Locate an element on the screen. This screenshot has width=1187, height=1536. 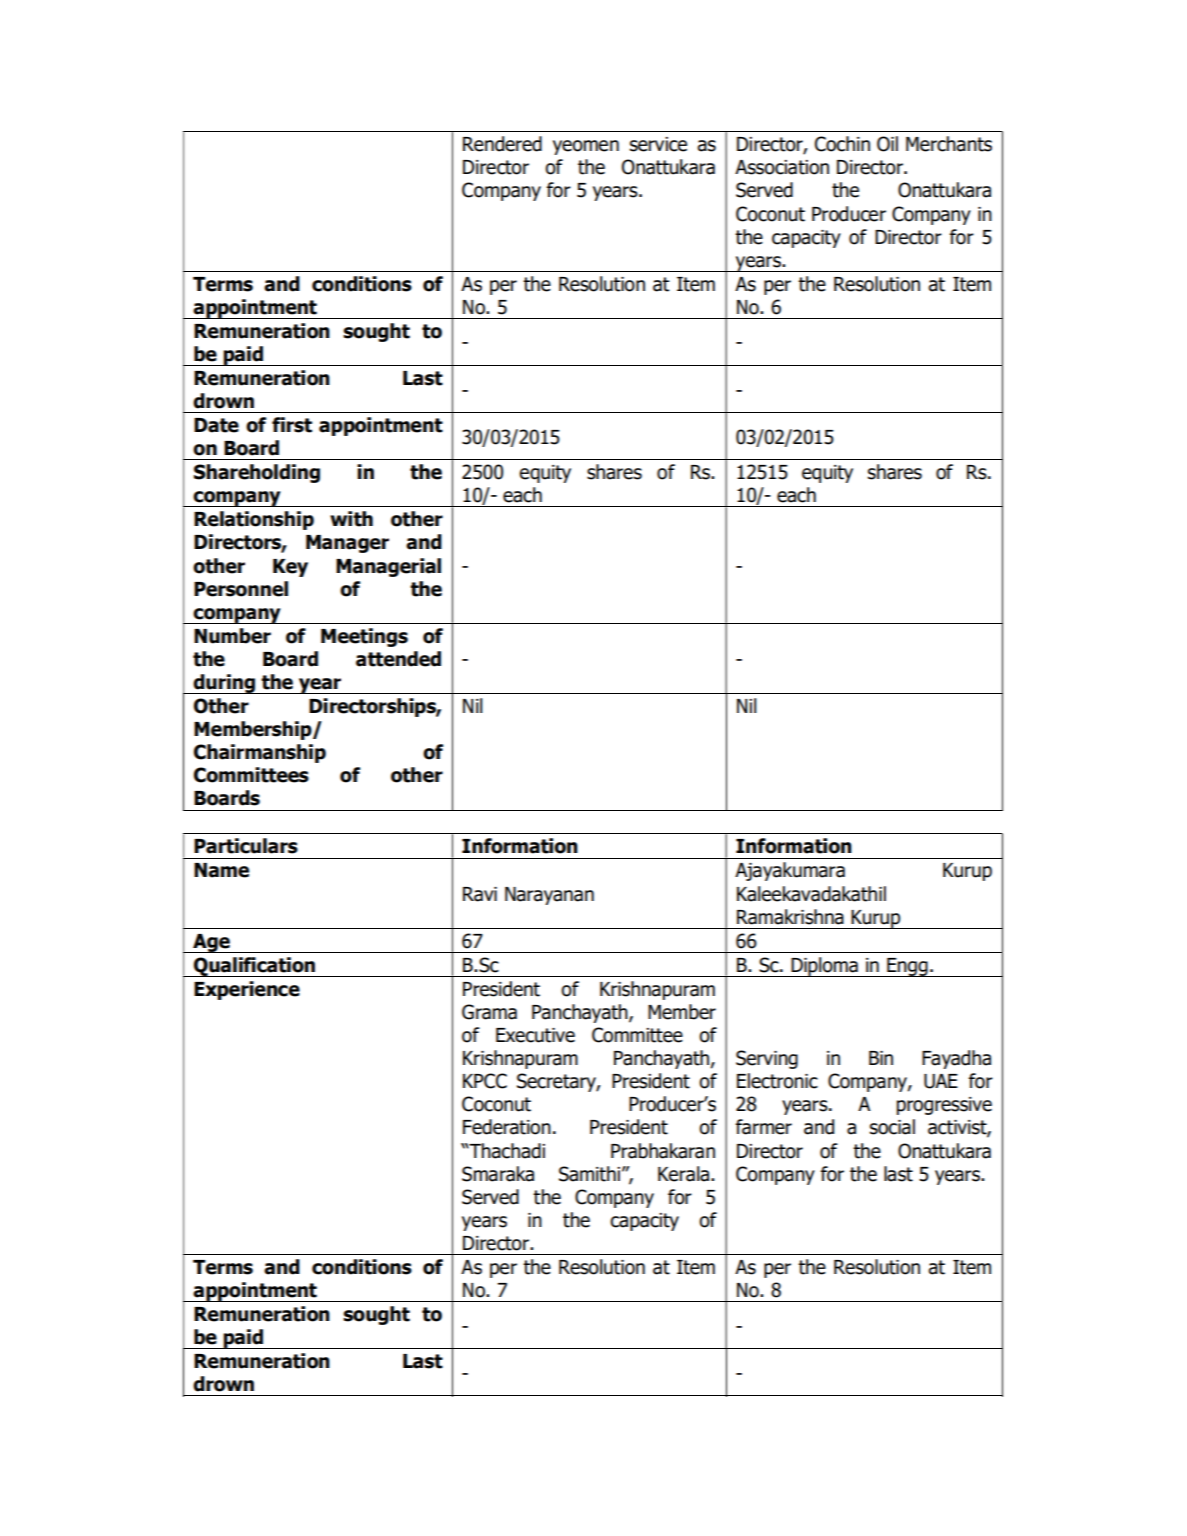
Ramakrishna is located at coordinates (790, 917).
